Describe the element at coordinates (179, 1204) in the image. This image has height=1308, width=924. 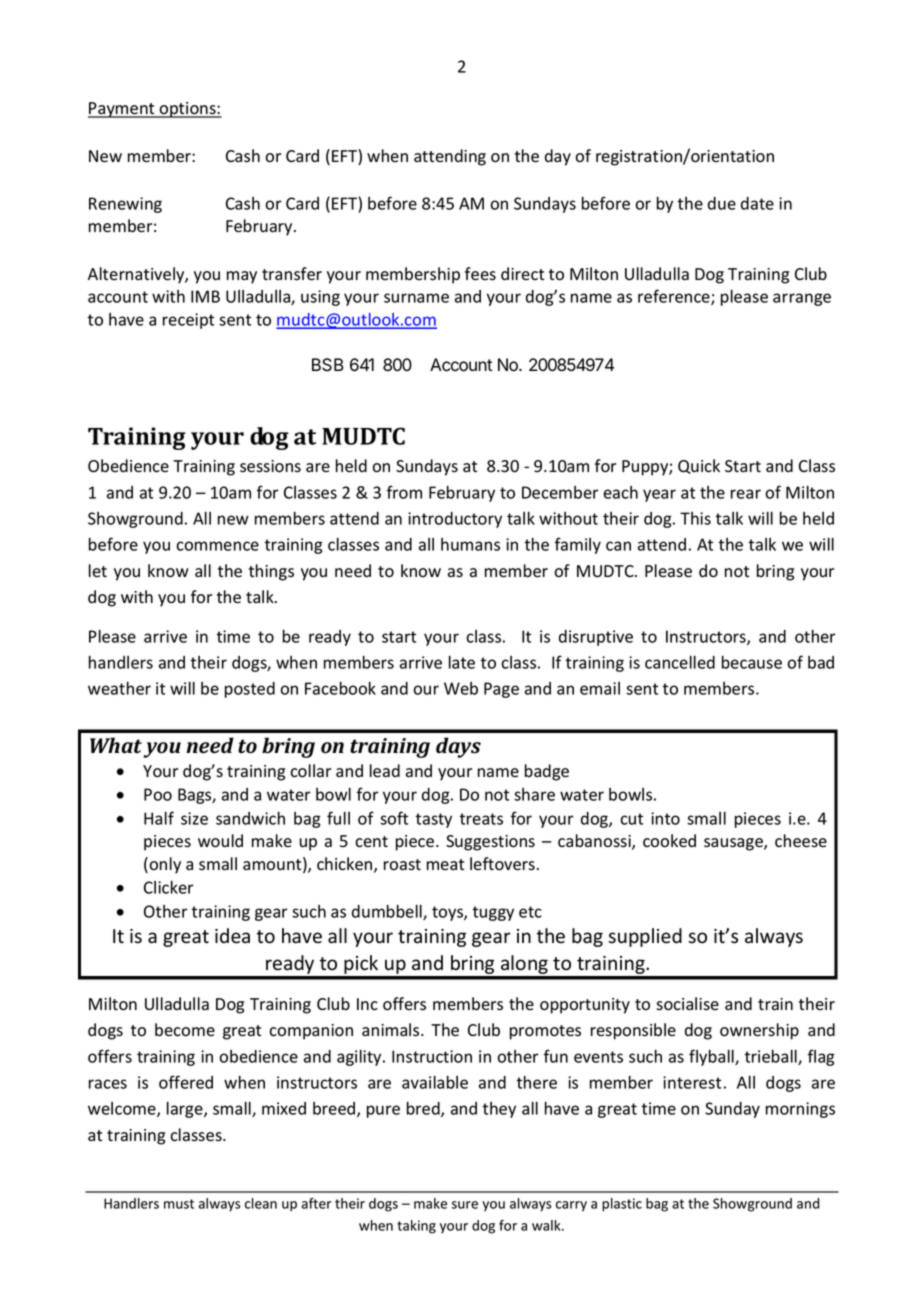
I see `must` at that location.
